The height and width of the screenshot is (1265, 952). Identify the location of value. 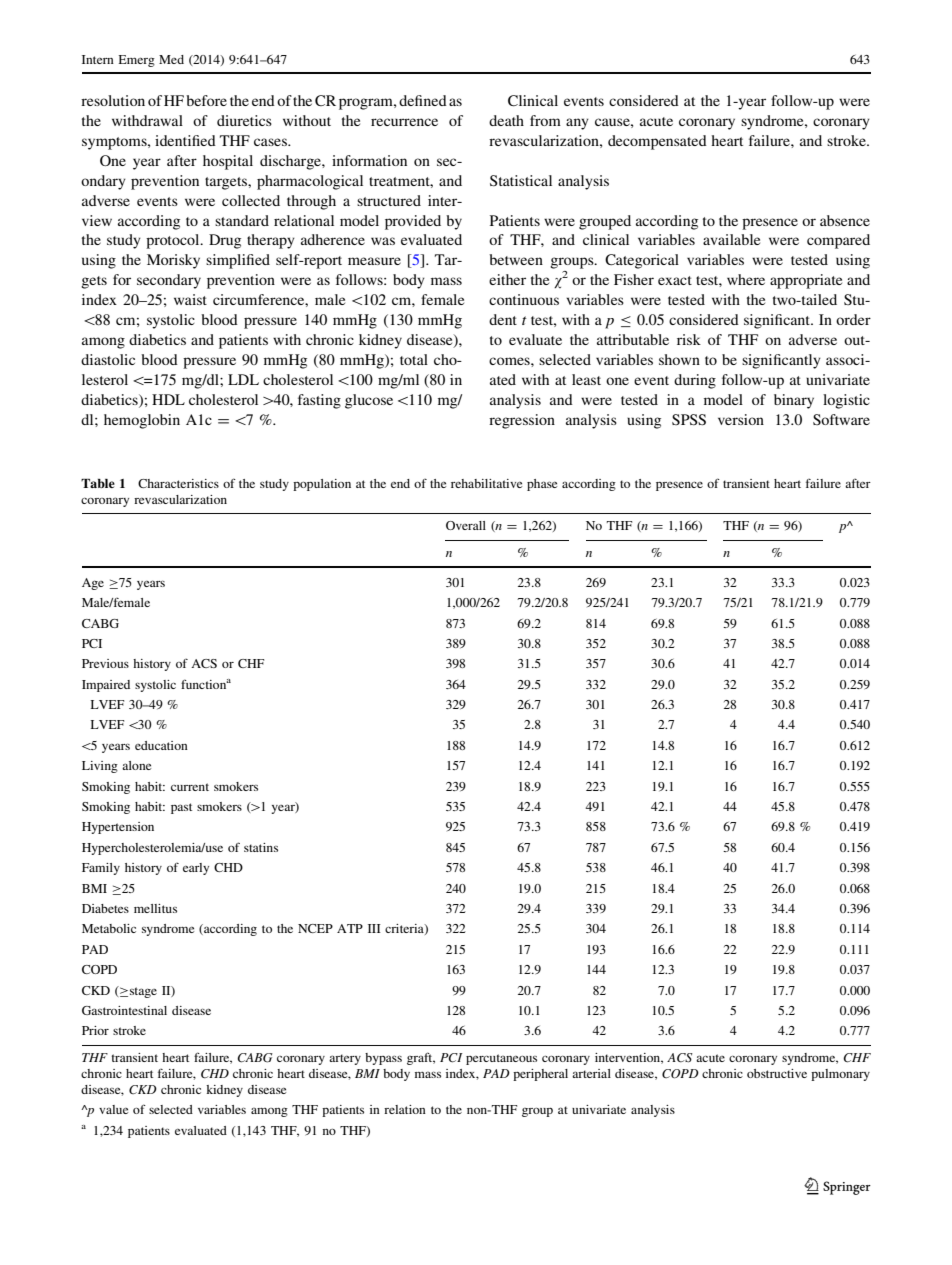
(113, 1109).
